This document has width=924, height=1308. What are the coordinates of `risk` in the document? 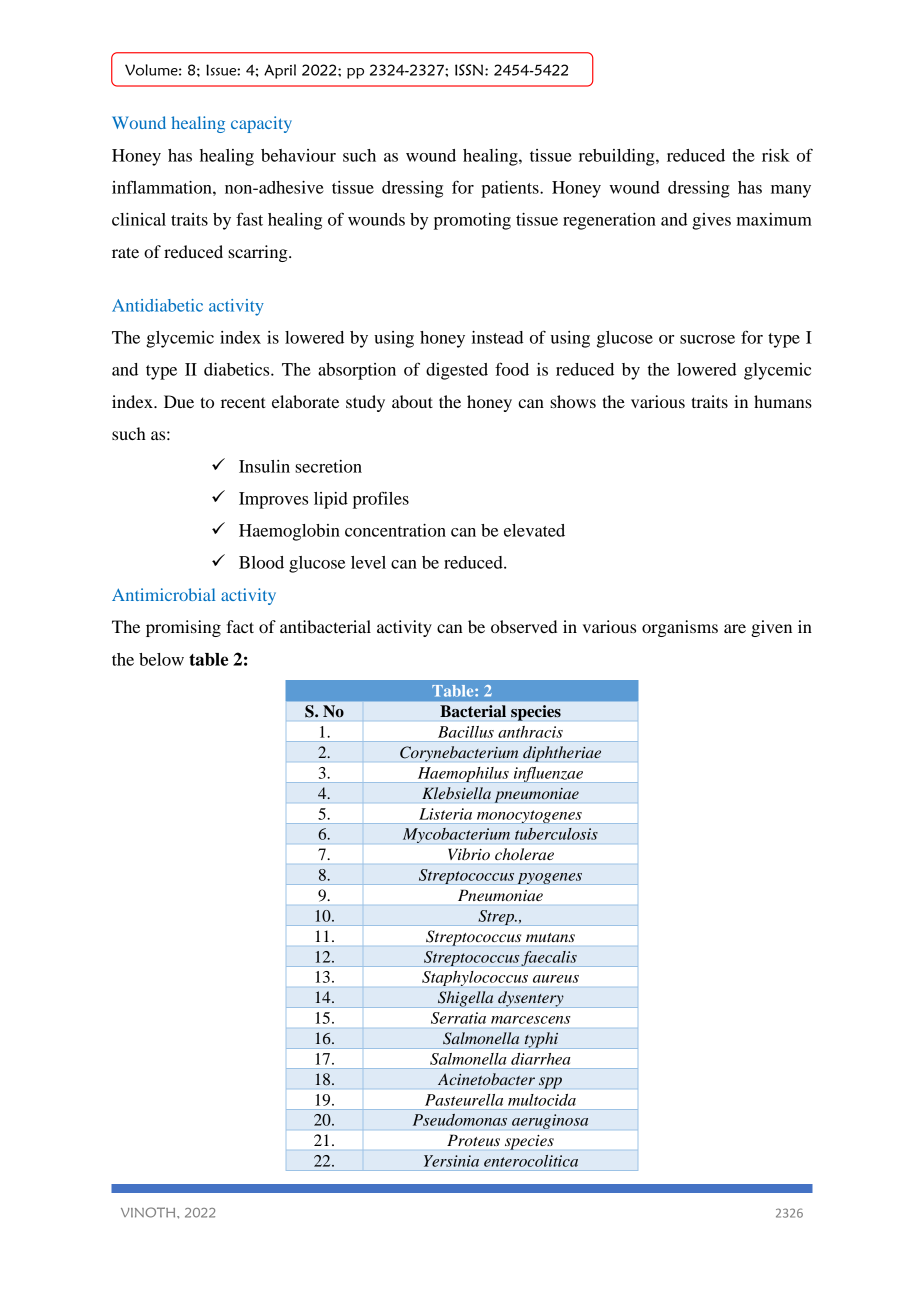 It's located at (776, 155).
